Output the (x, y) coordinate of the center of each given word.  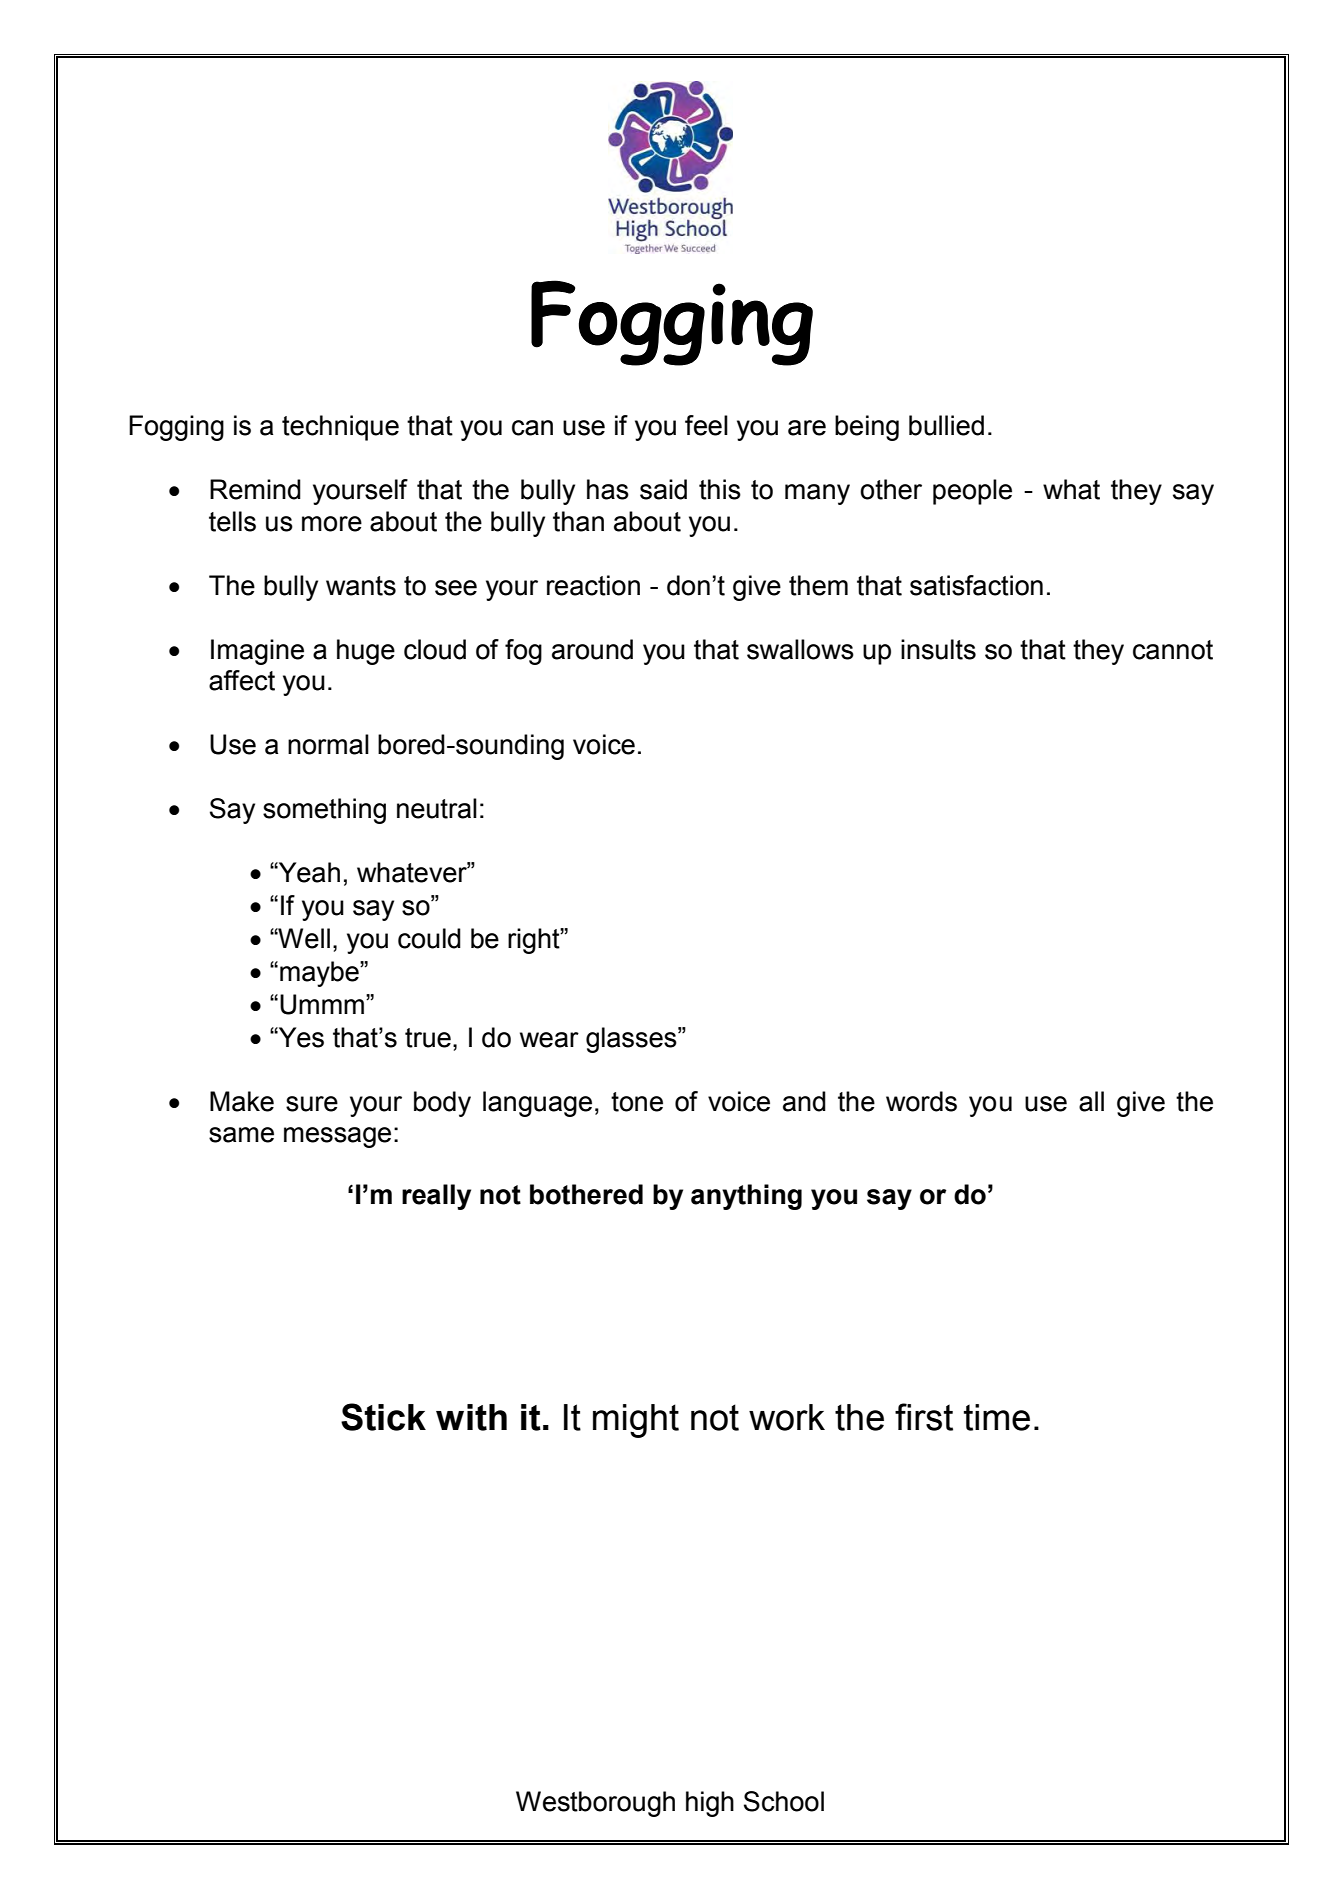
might (636, 1421)
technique (340, 428)
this (720, 489)
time (997, 1417)
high (710, 1804)
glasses (632, 1040)
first (924, 1417)
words (921, 1101)
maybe (320, 974)
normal (328, 744)
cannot (1173, 650)
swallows (800, 649)
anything (746, 1197)
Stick (383, 1417)
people (972, 492)
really (436, 1197)
